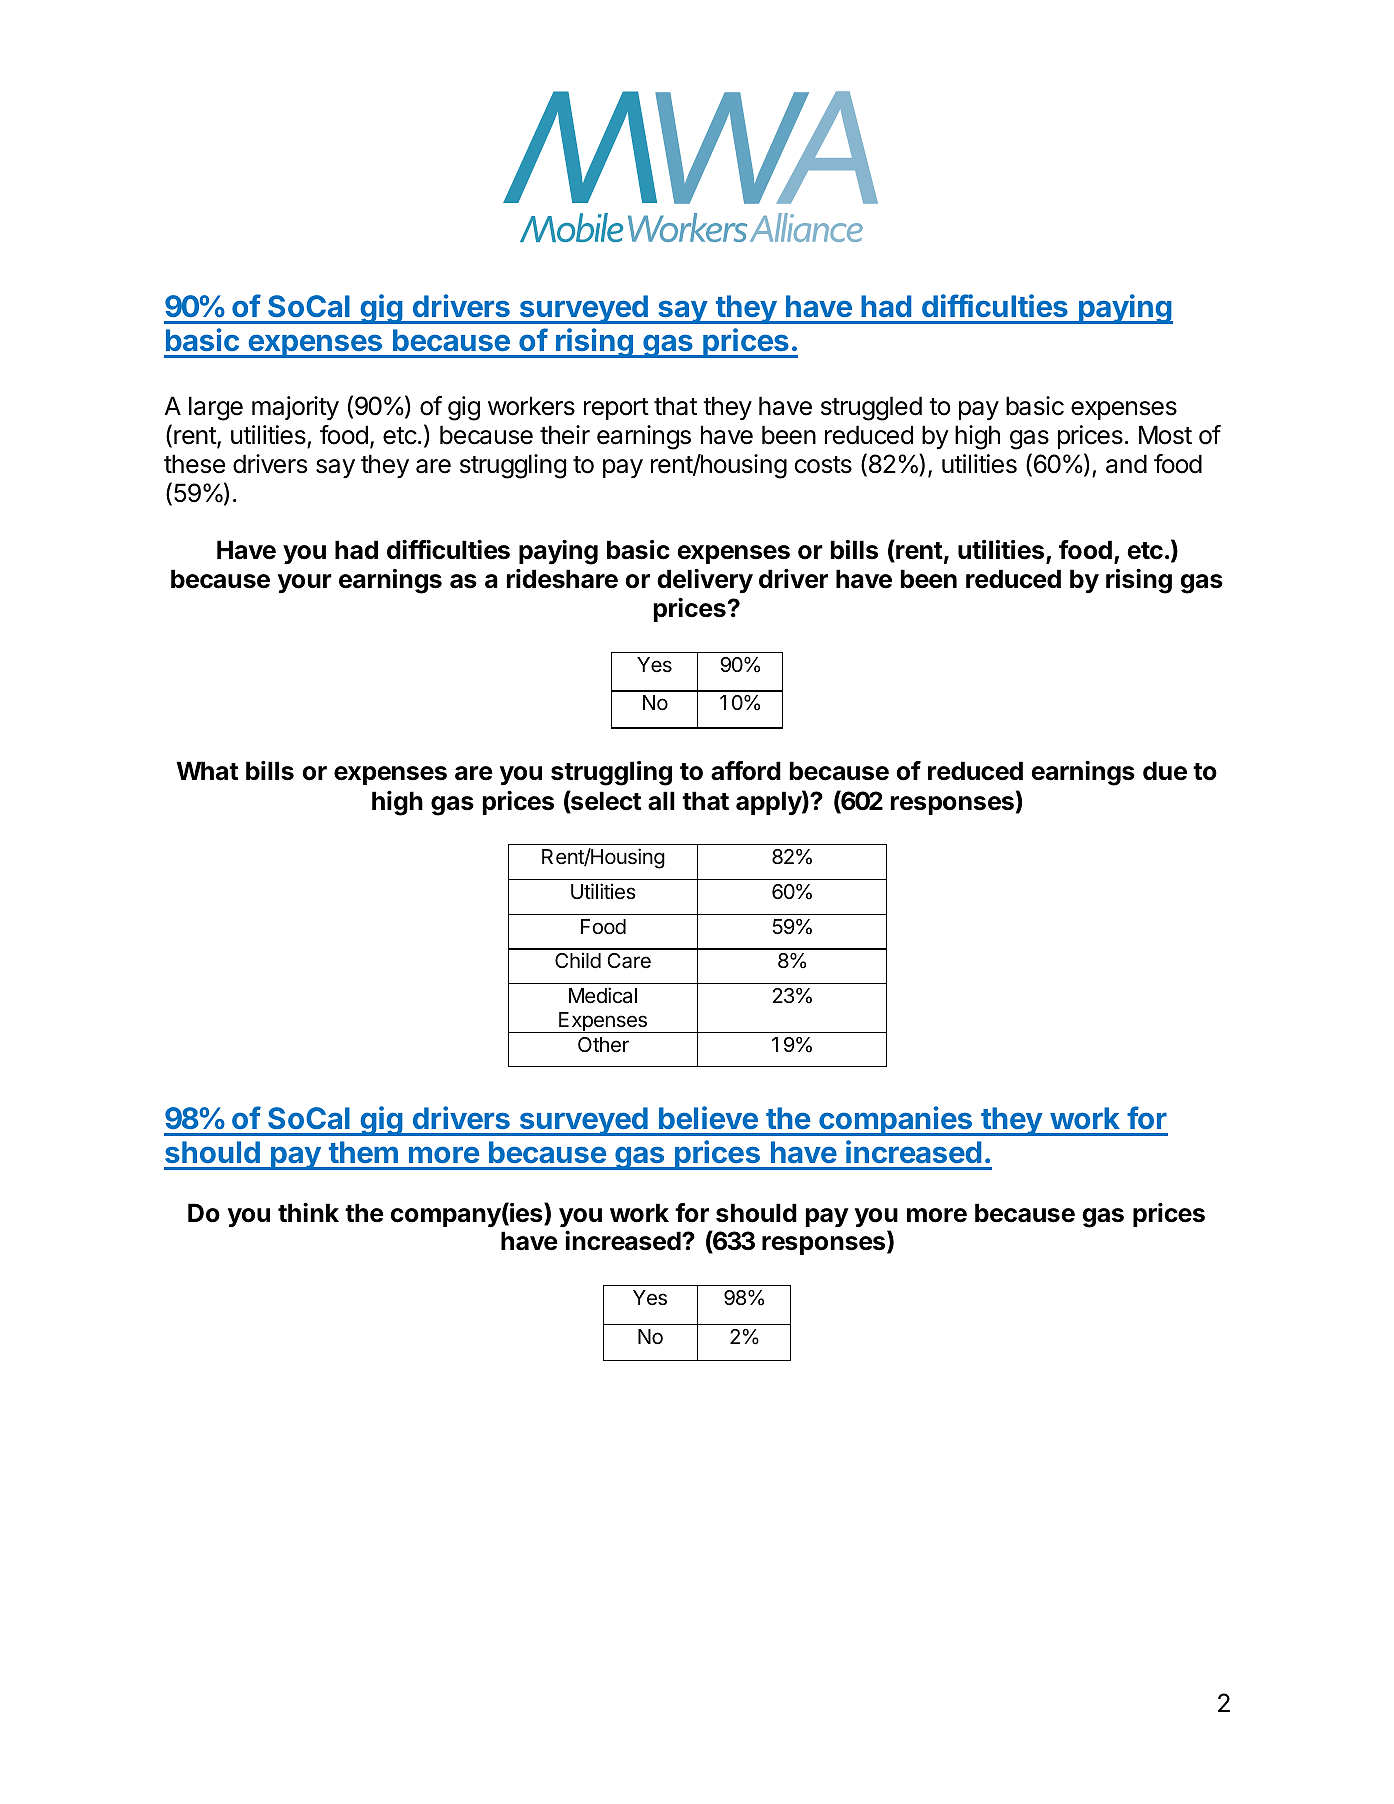 This page has width=1394, height=1804. I want to click on and, so click(1126, 464).
